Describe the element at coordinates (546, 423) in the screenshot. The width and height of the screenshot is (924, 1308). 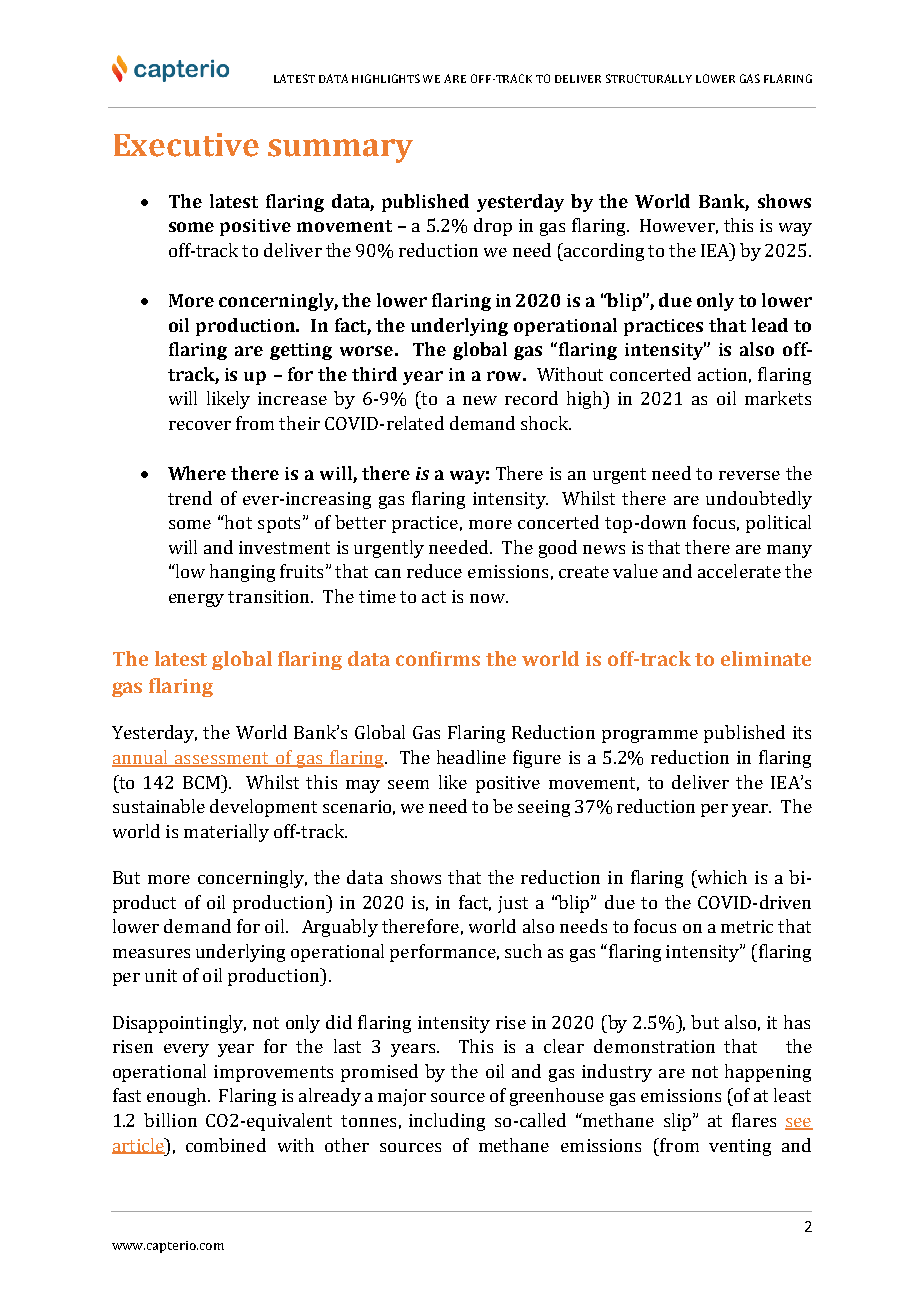
I see `shock` at that location.
